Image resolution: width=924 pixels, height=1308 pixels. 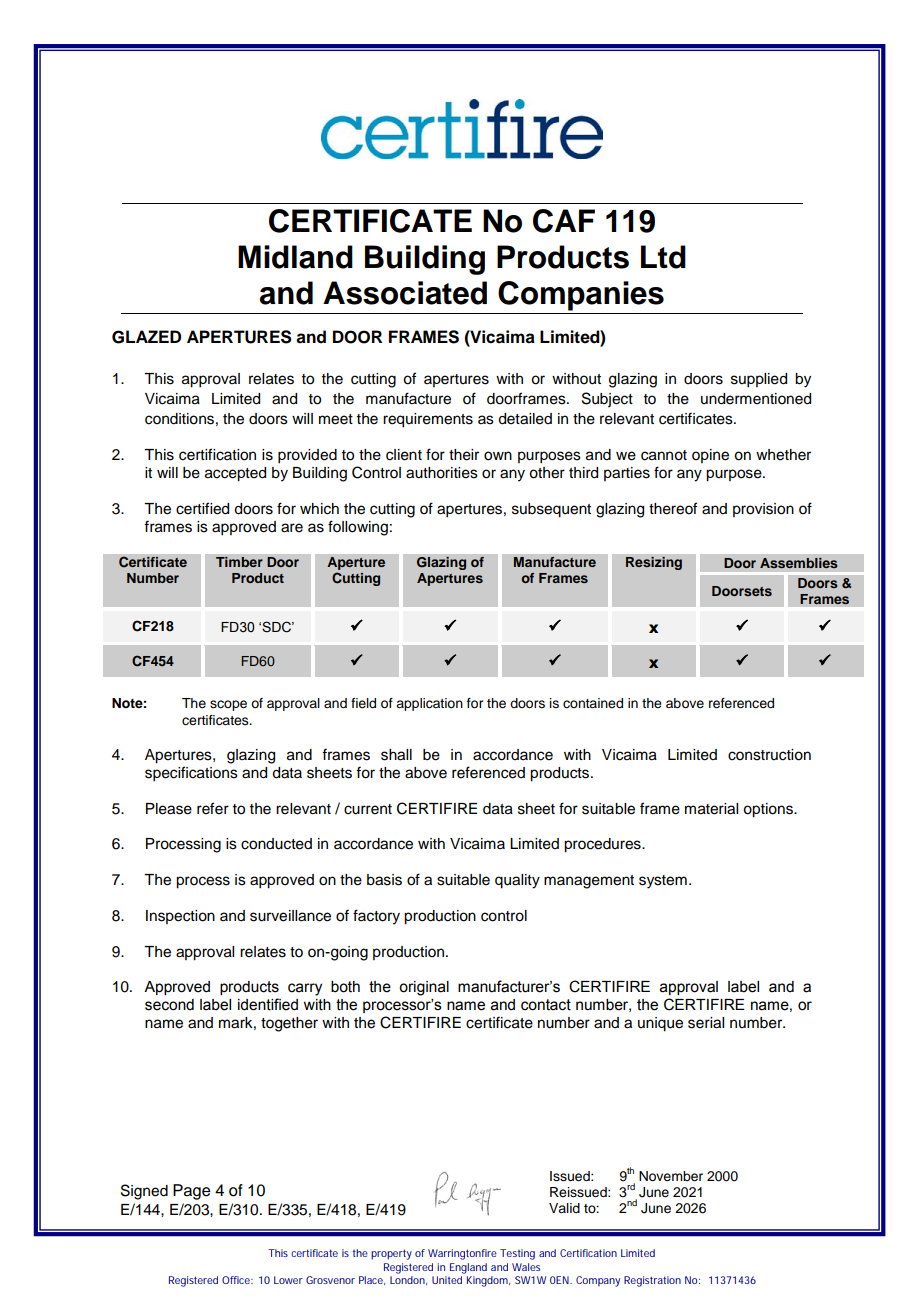 I want to click on specifications, so click(x=191, y=774).
